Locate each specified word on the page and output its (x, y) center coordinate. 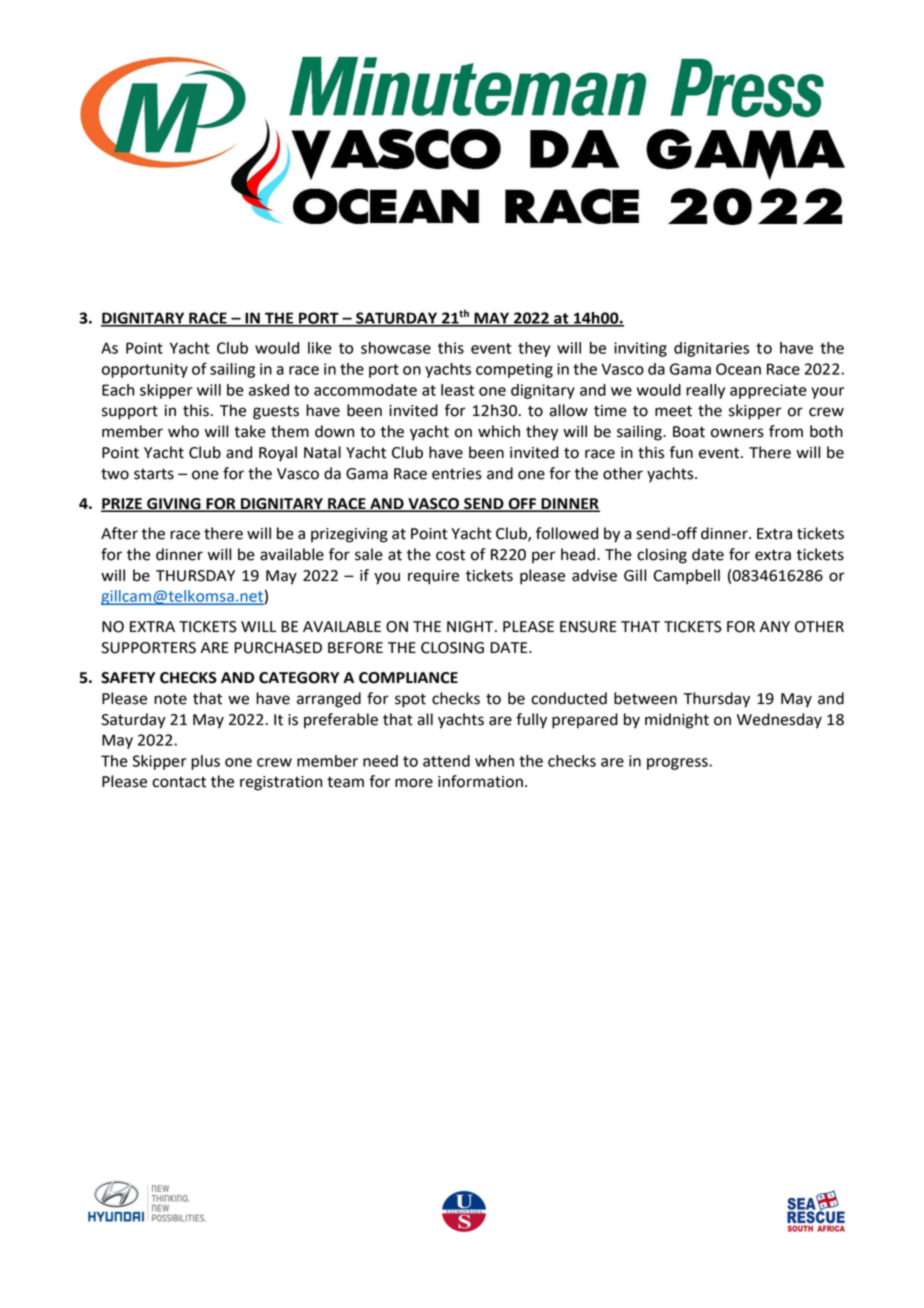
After (119, 533)
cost (450, 555)
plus (205, 762)
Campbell (686, 577)
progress (678, 764)
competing (514, 370)
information (480, 781)
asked (269, 390)
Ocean (738, 369)
